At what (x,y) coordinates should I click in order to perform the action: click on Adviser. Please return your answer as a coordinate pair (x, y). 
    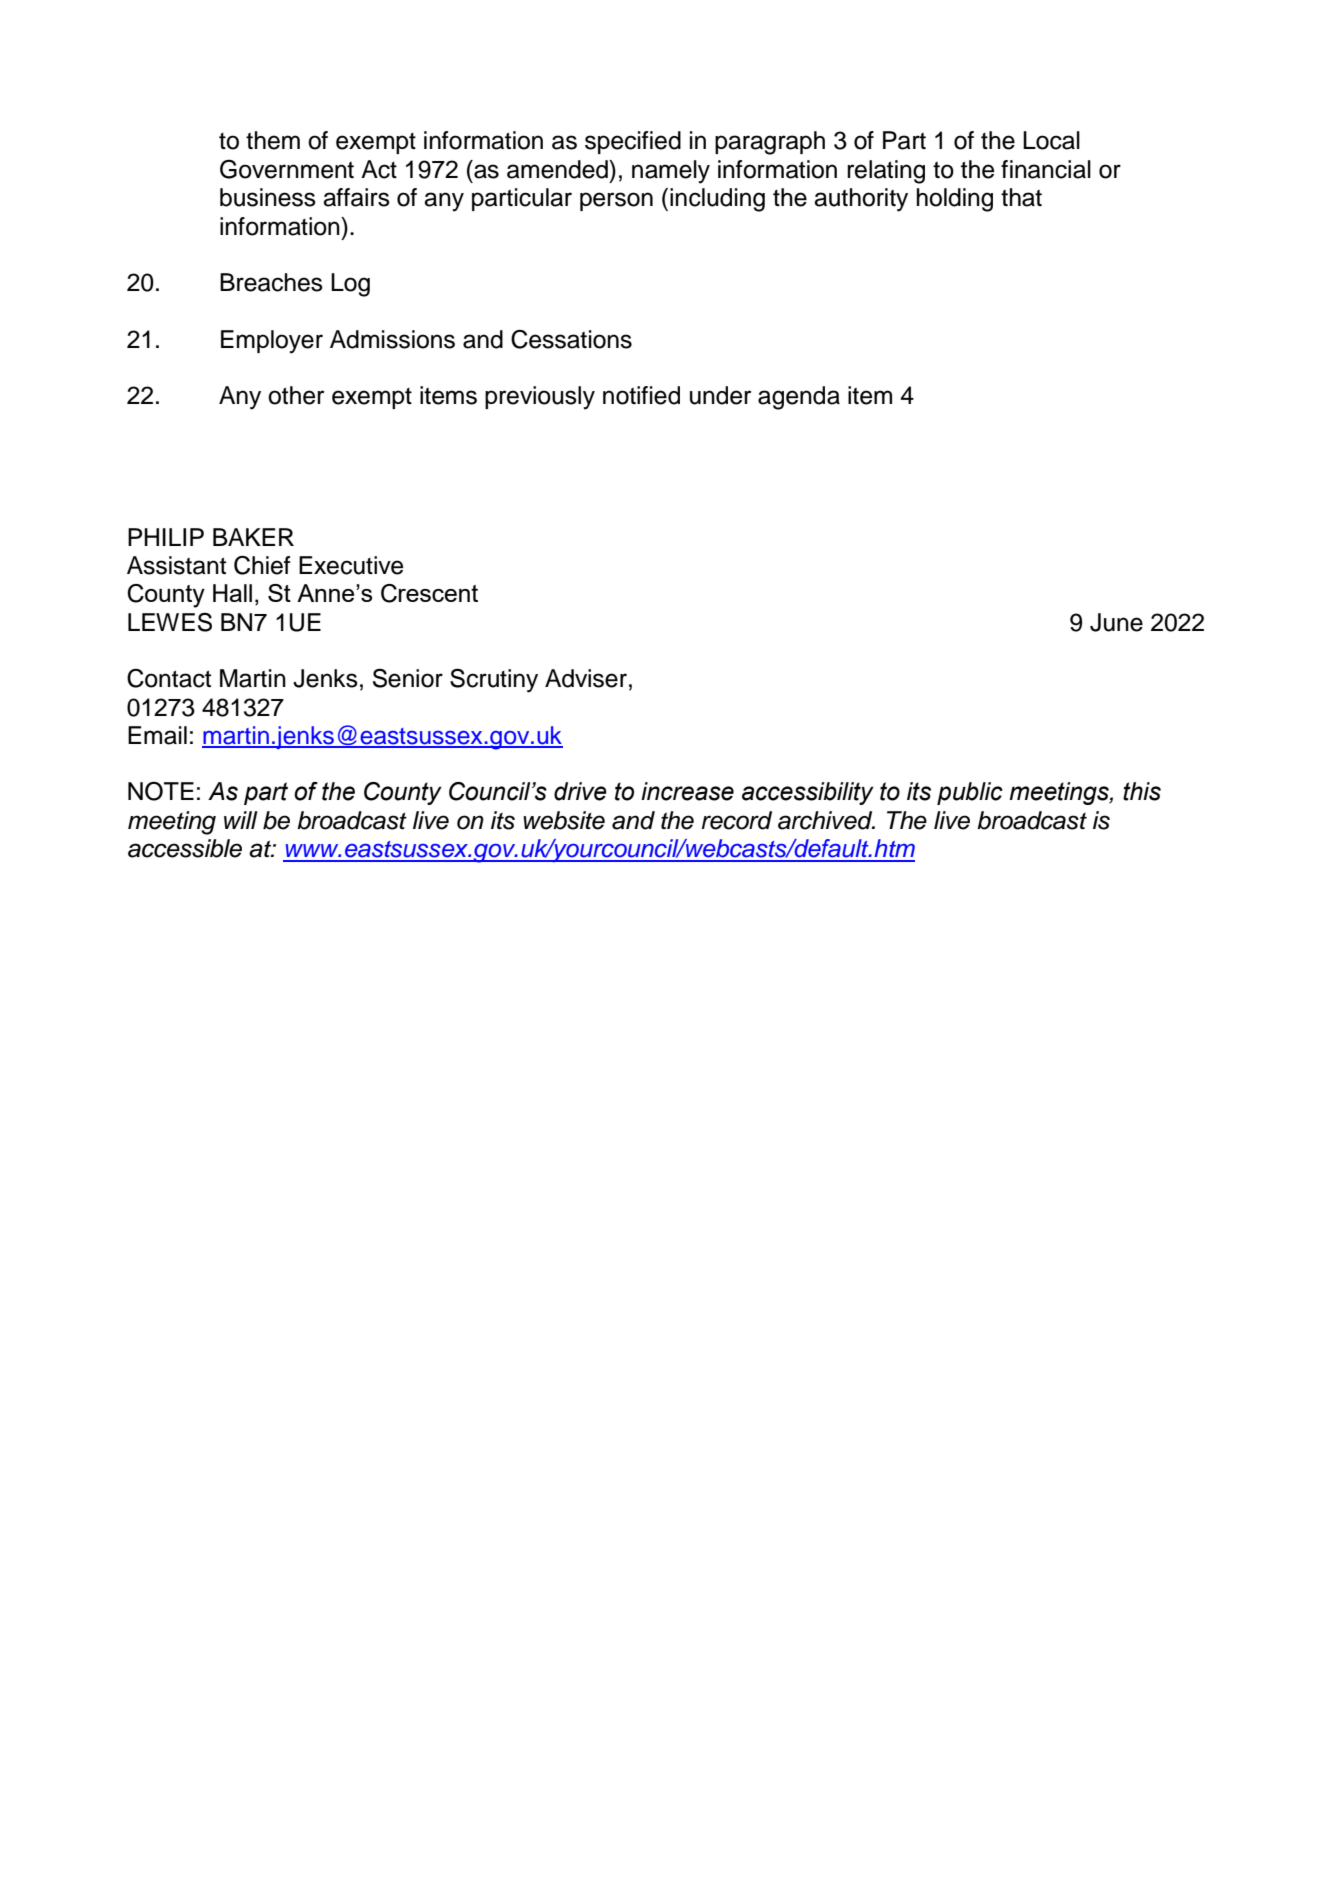
    Looking at the image, I should click on (586, 678).
